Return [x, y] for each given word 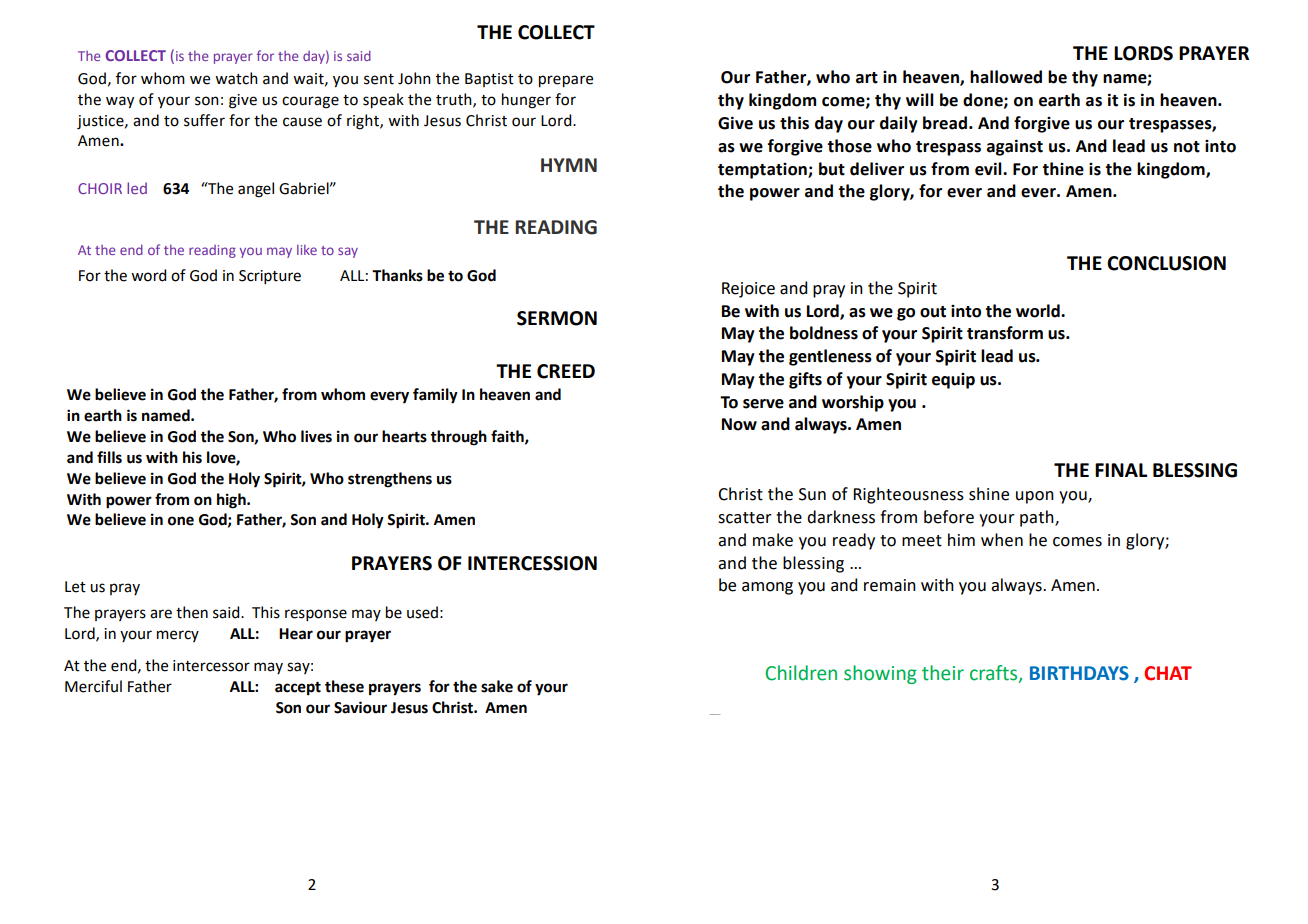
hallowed [1006, 77]
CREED [566, 371]
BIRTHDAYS [1079, 673]
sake [497, 686]
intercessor [211, 666]
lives [316, 436]
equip [953, 381]
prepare [566, 81]
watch [236, 78]
